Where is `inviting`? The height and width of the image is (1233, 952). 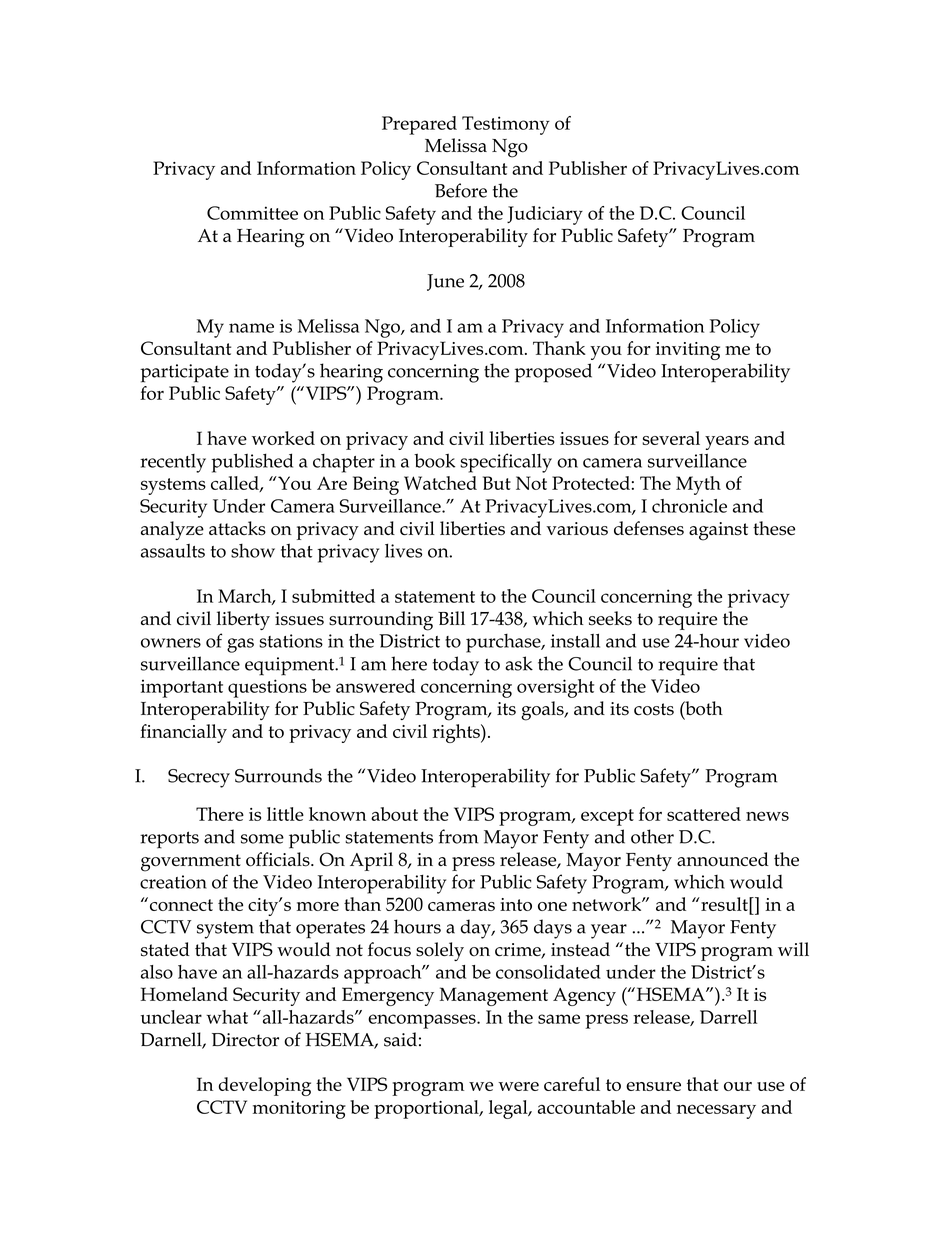
inviting is located at coordinates (688, 351).
